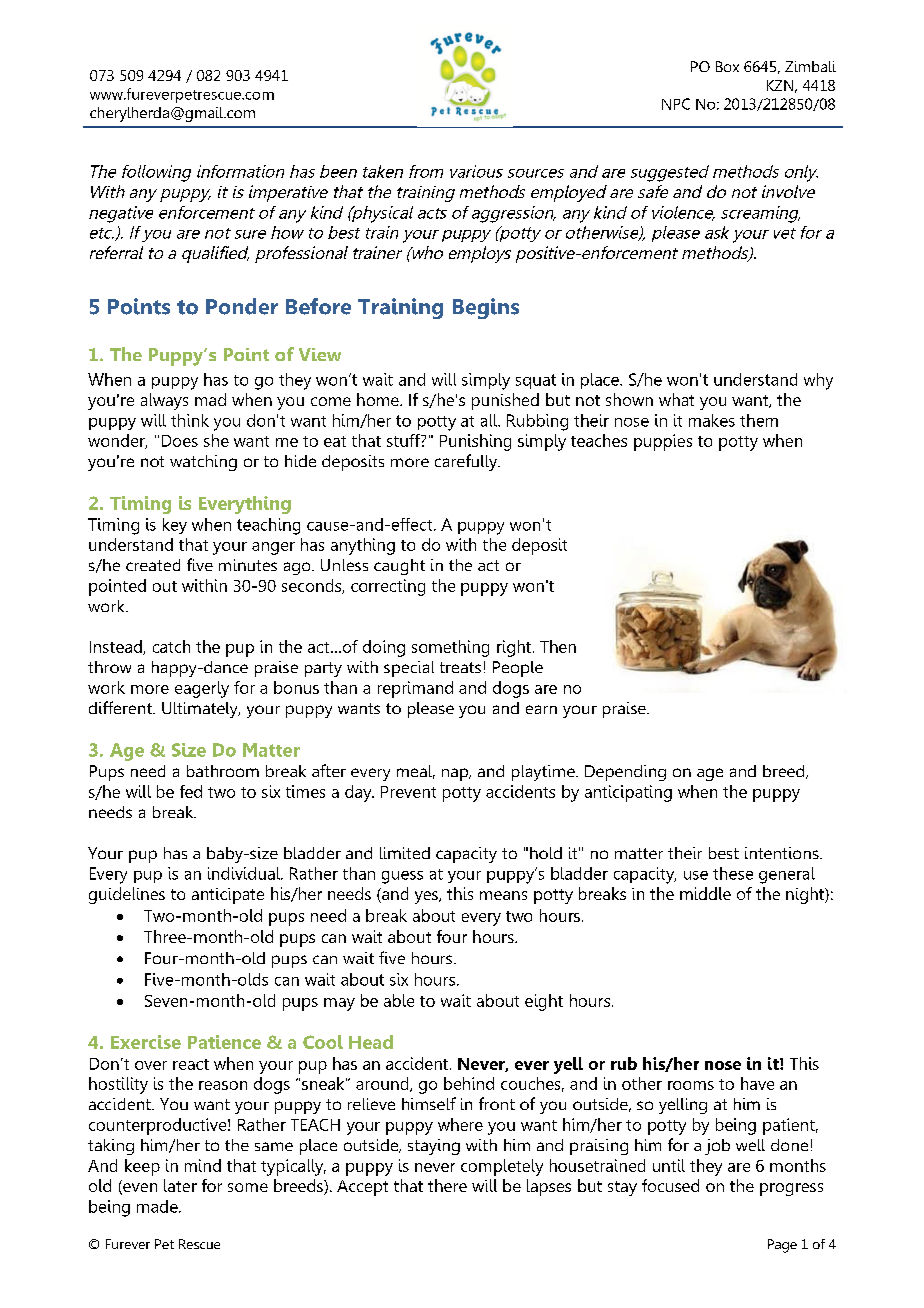  I want to click on bathroom, so click(223, 771).
